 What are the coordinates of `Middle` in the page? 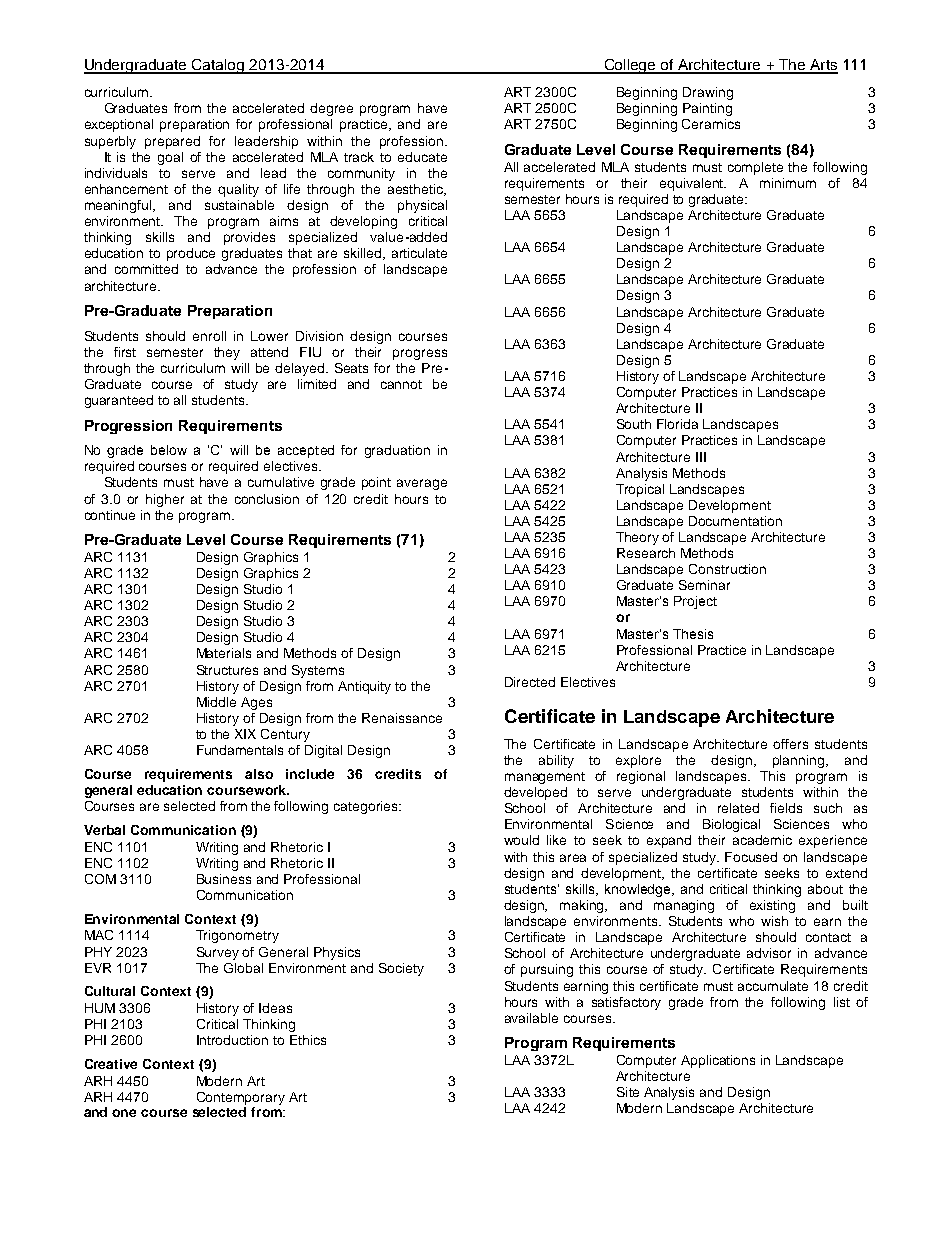 It's located at (216, 702).
